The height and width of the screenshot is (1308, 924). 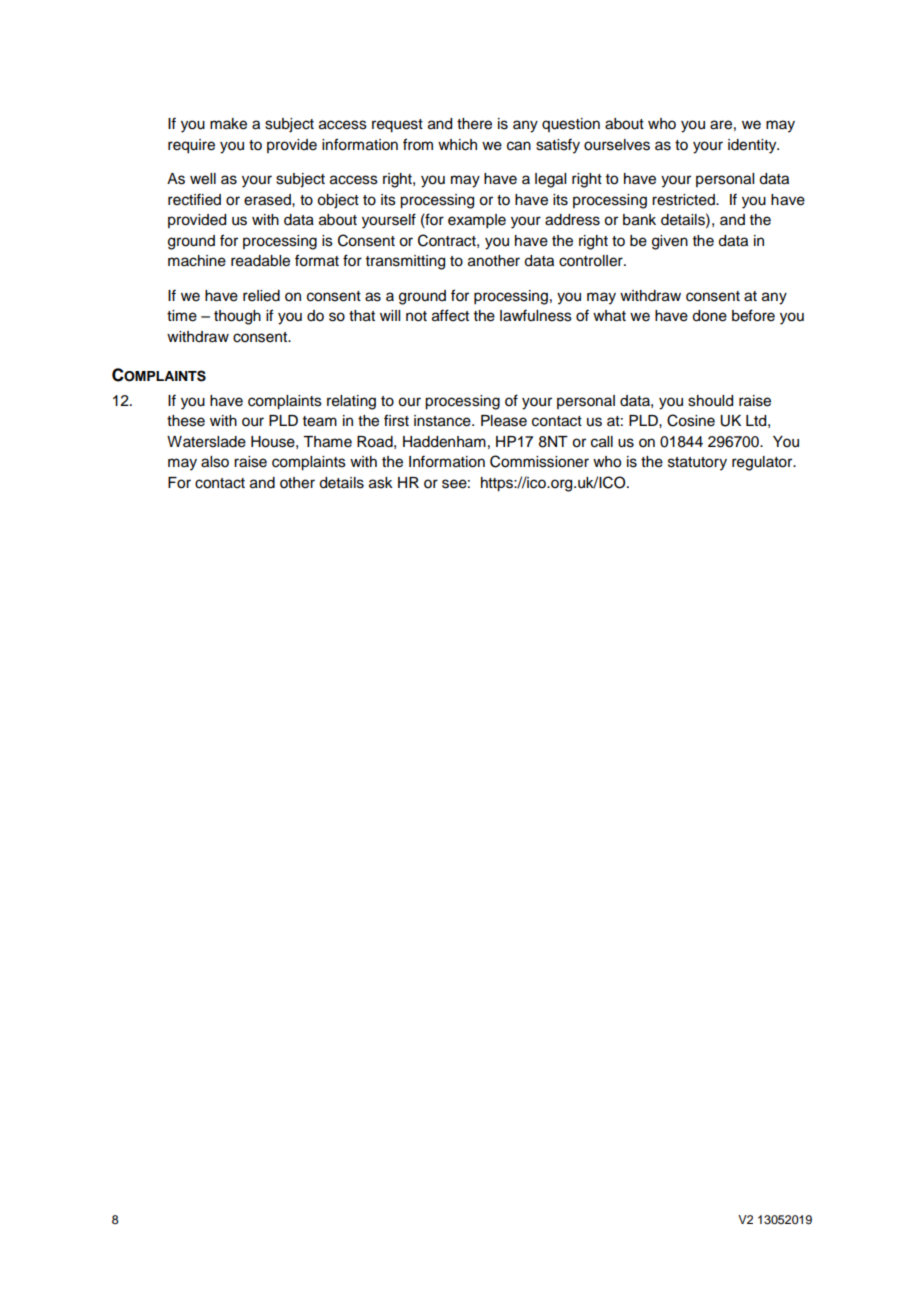 I want to click on also, so click(x=215, y=462).
